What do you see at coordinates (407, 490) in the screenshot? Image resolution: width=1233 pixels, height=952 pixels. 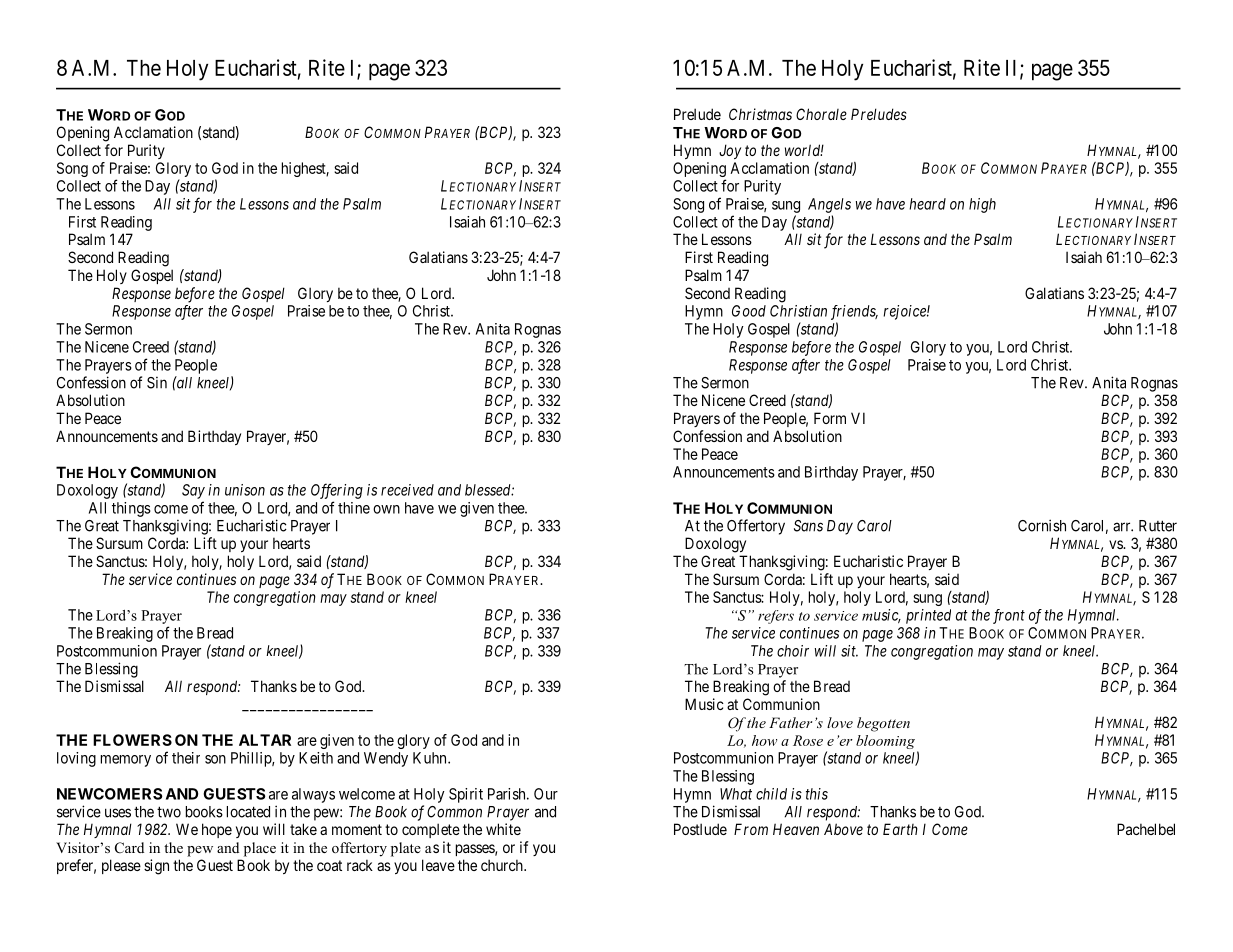 I see `received` at bounding box center [407, 490].
